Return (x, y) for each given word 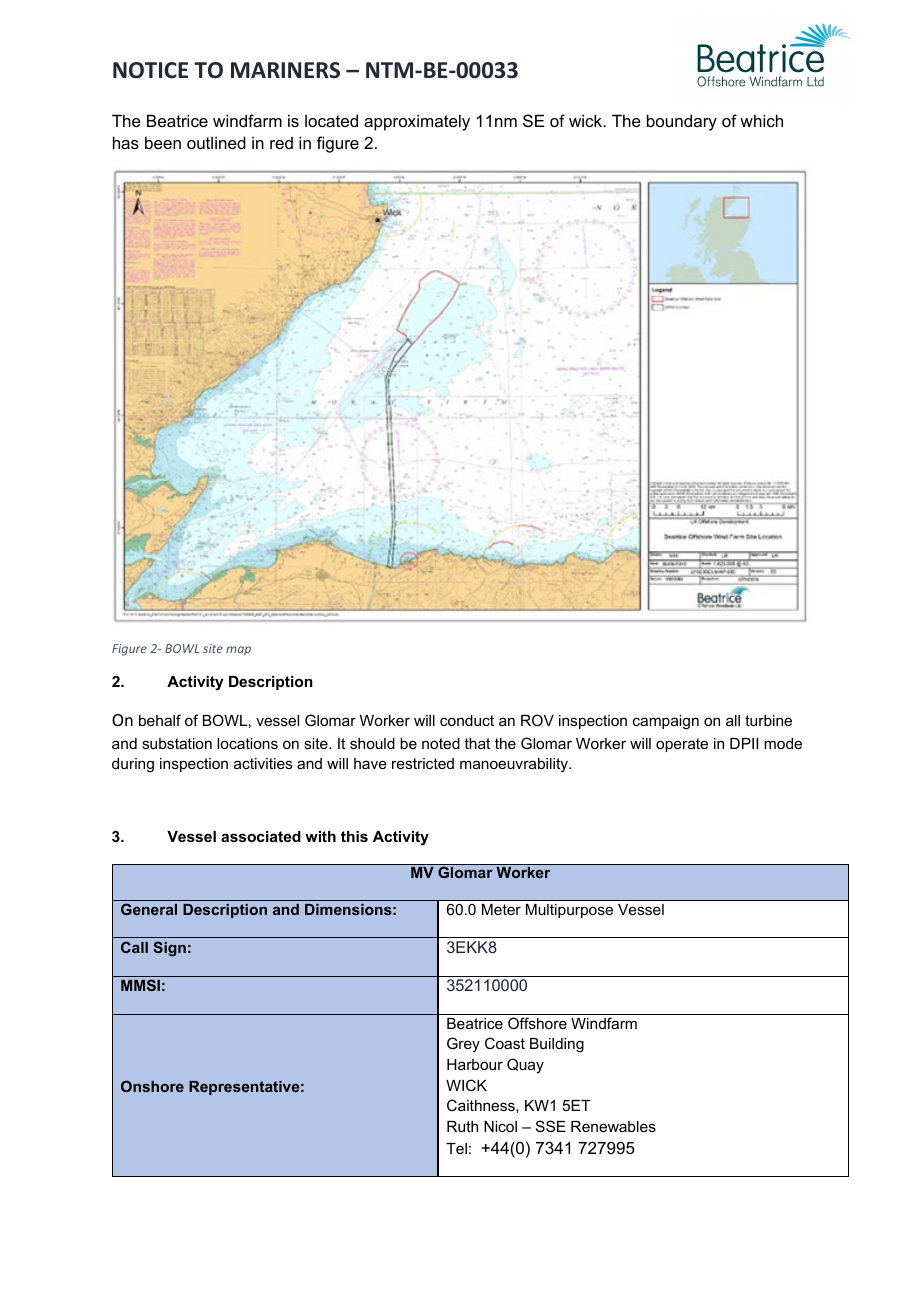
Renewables (613, 1126)
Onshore (152, 1086)
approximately (417, 122)
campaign (666, 722)
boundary (682, 122)
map (238, 651)
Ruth (462, 1126)
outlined (216, 142)
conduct (467, 720)
